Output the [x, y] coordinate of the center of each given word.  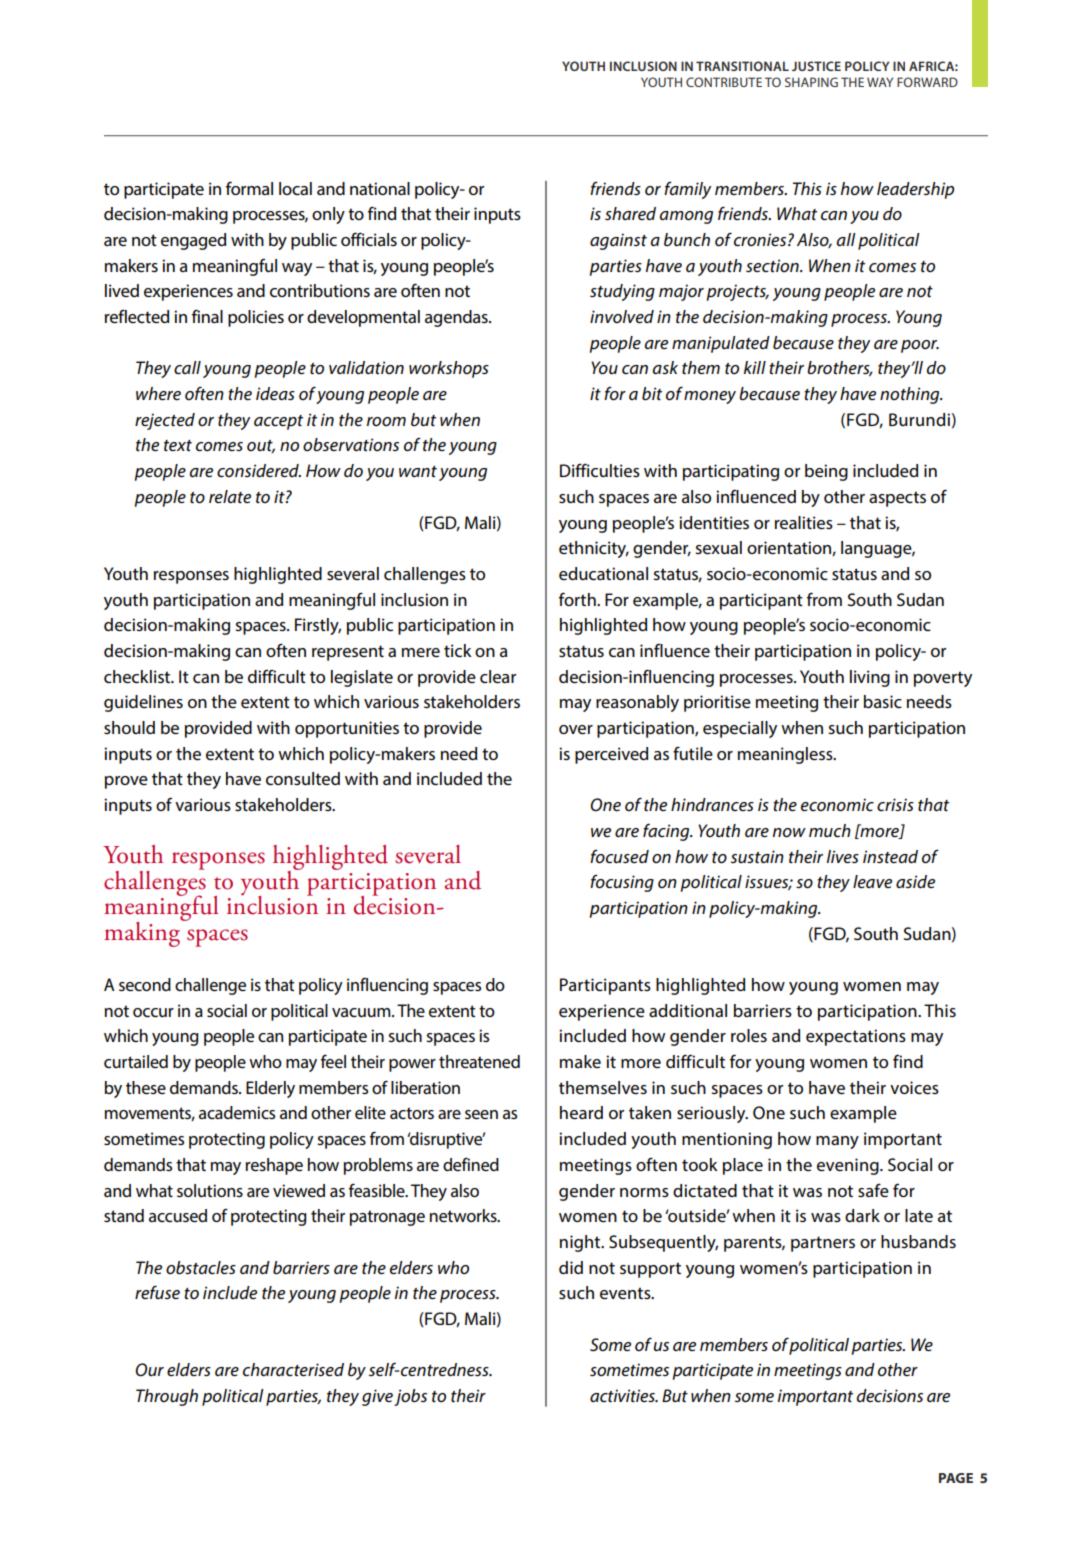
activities [623, 1396]
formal [249, 188]
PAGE [956, 1478]
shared [630, 213]
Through [167, 1397]
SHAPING [811, 82]
